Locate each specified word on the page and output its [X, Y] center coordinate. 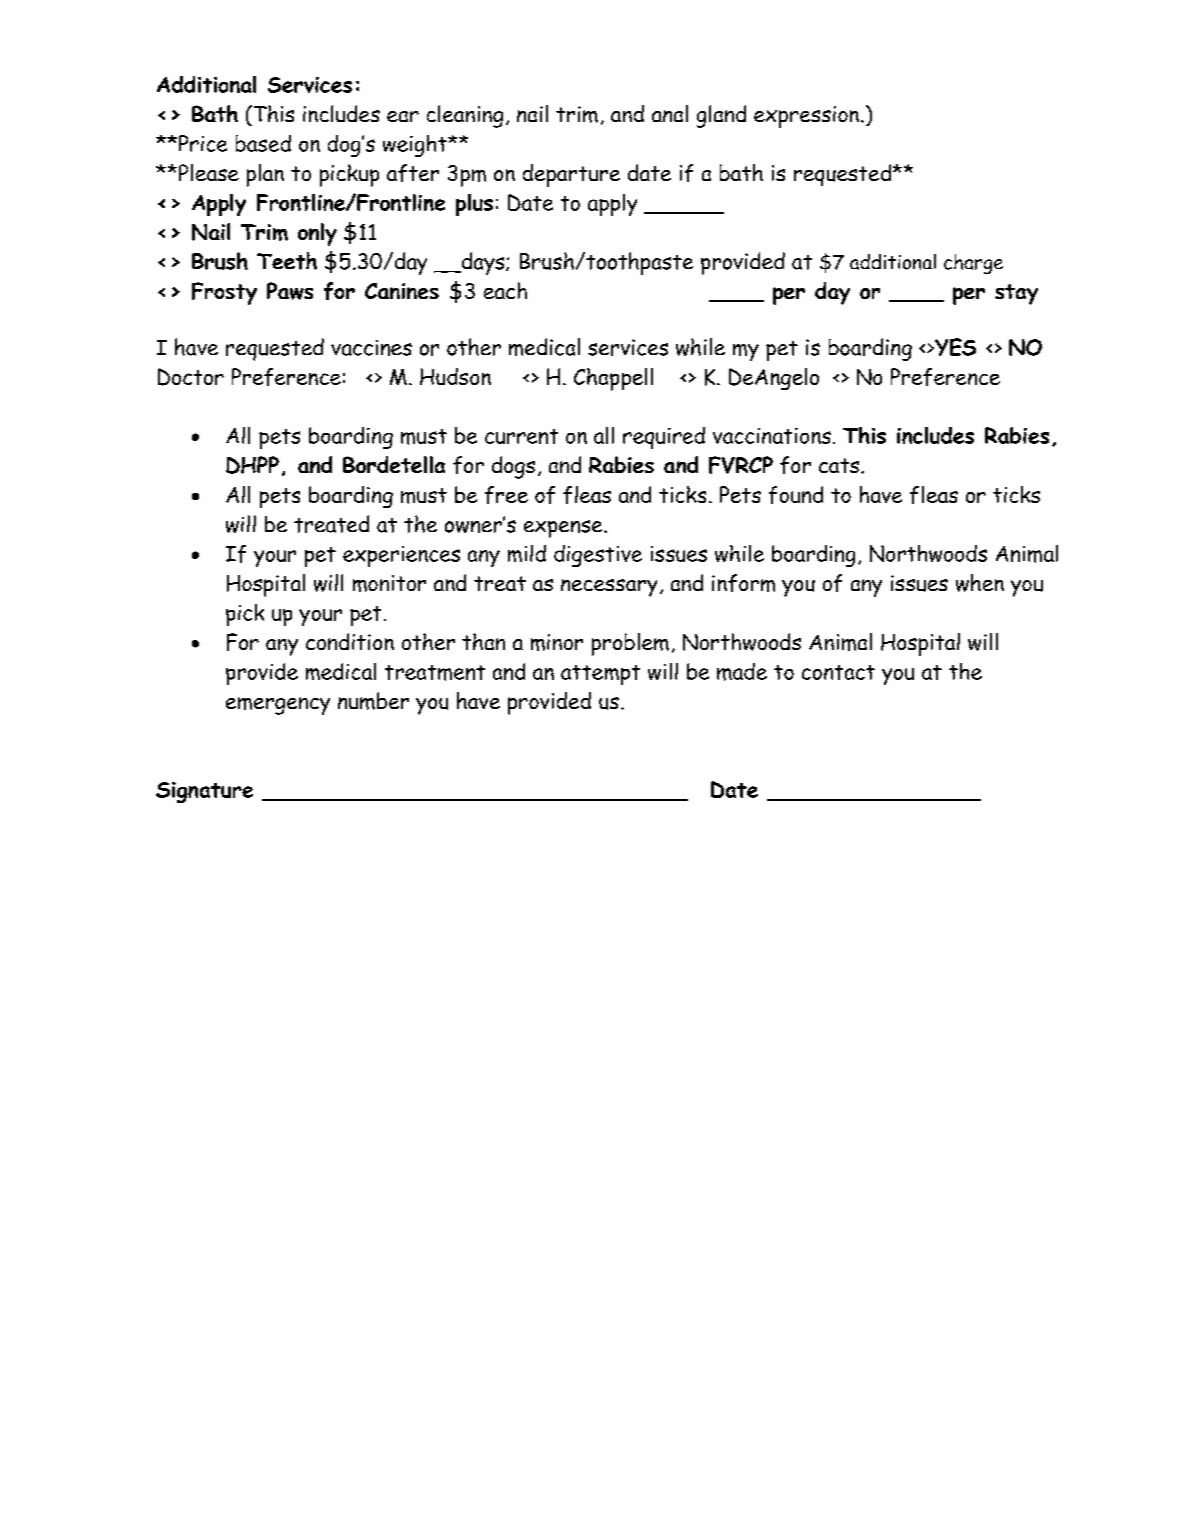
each [505, 290]
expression [806, 117]
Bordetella [394, 464]
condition [350, 641]
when [980, 583]
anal [670, 113]
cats [840, 465]
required [664, 438]
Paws [290, 291]
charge [973, 264]
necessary [609, 588]
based [263, 143]
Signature [204, 792]
